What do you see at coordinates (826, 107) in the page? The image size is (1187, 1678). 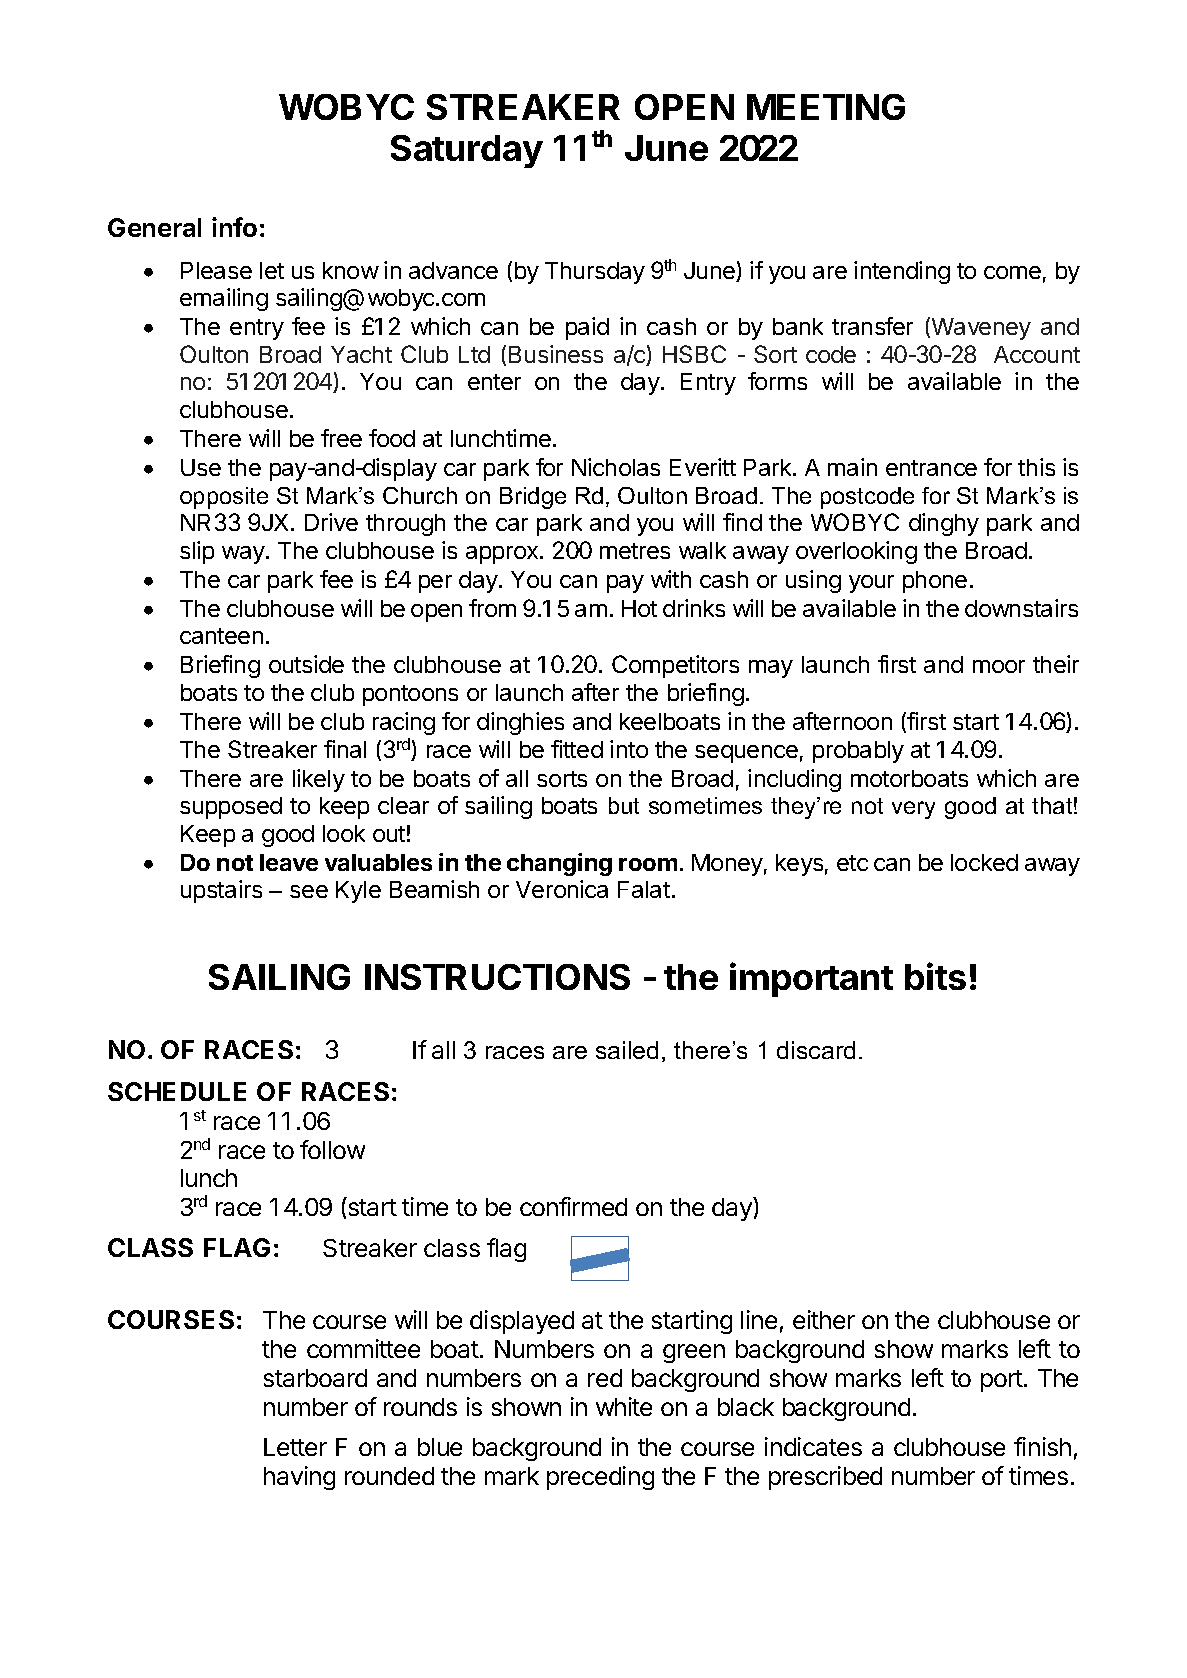 I see `MEETING` at bounding box center [826, 107].
